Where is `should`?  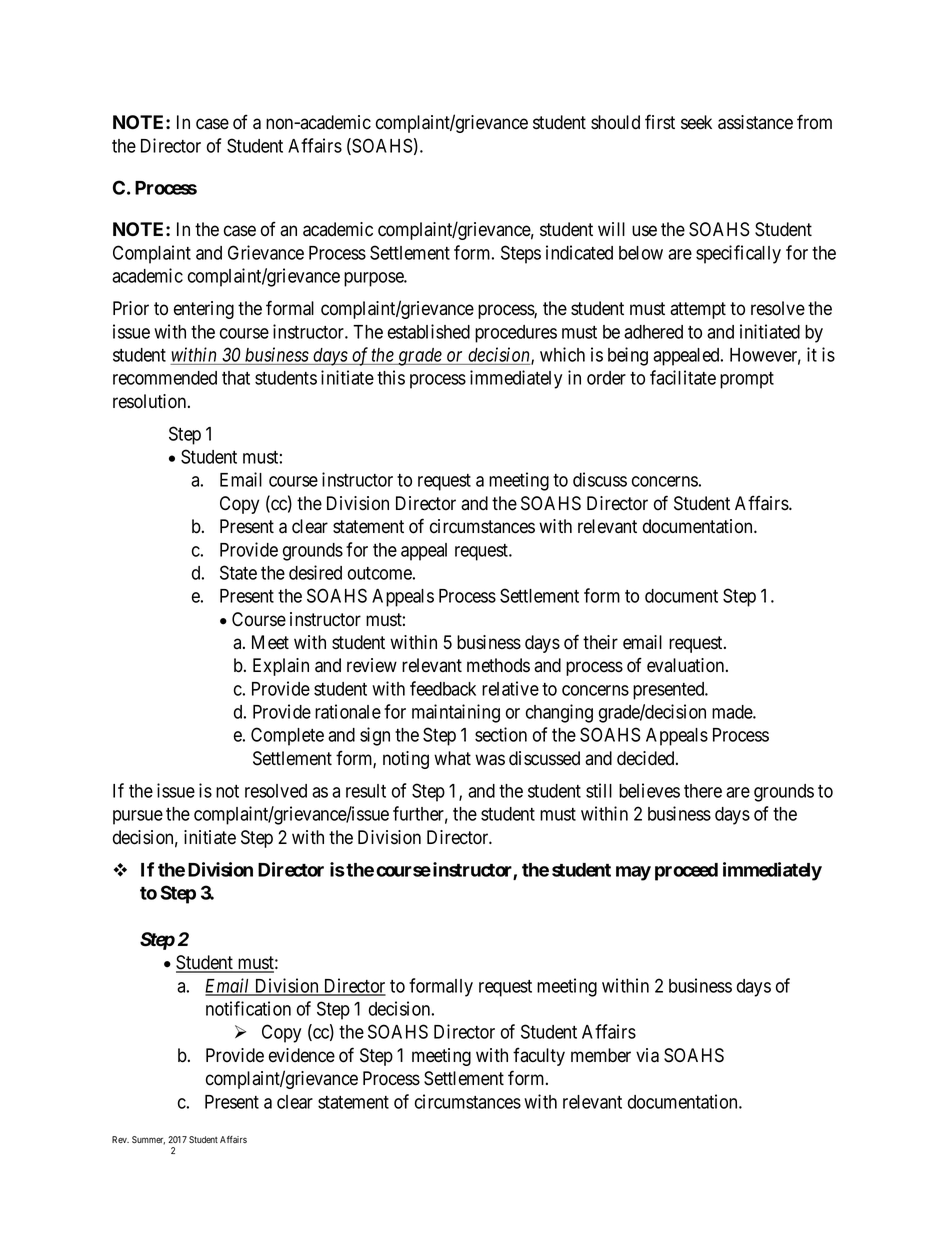 should is located at coordinates (615, 122).
